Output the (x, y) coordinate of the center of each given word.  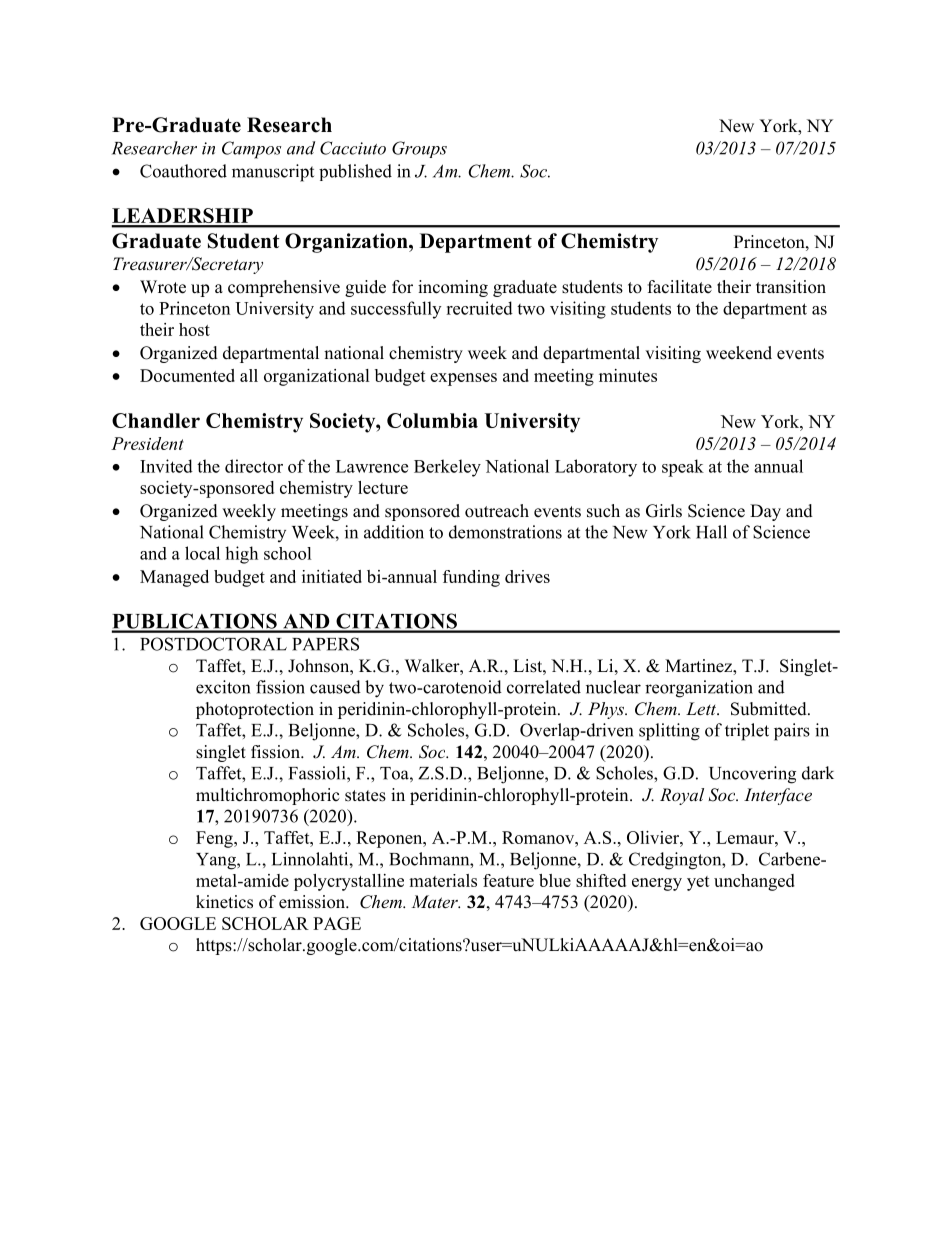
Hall (711, 532)
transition (791, 287)
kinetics (224, 902)
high (241, 555)
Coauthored (183, 171)
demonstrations (505, 532)
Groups (419, 149)
